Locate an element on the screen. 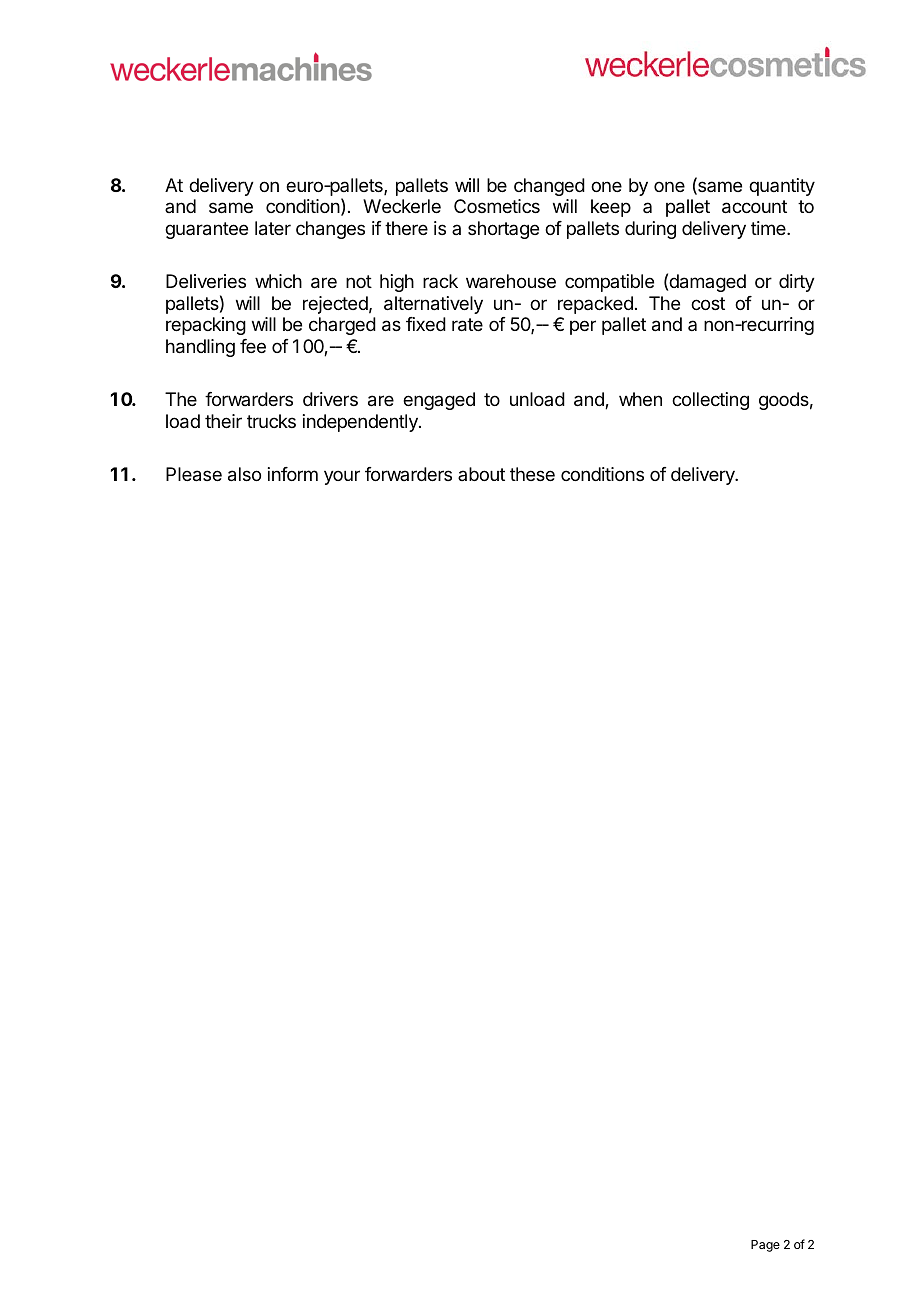  Page is located at coordinates (765, 1246).
